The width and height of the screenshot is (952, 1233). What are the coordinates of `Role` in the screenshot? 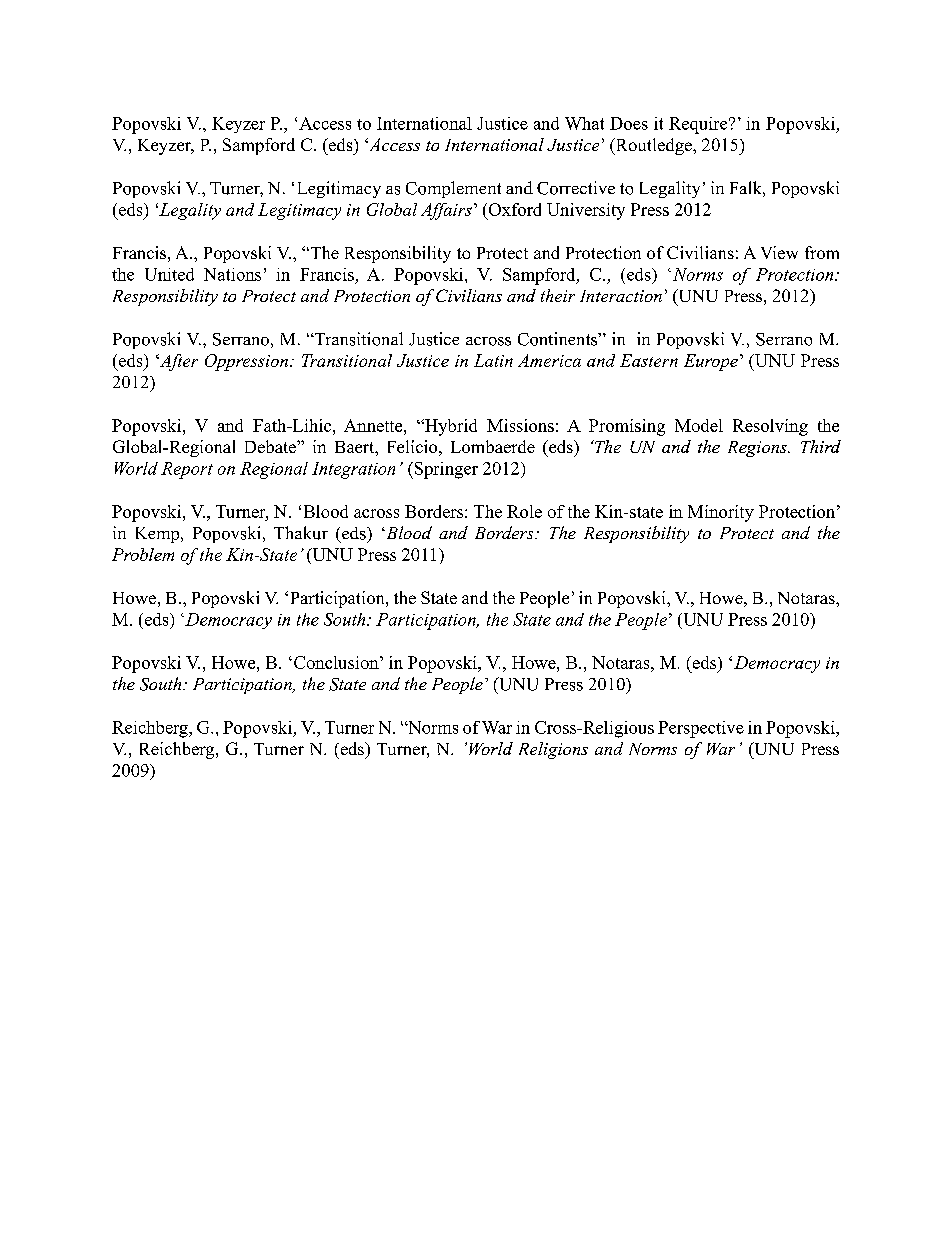 It's located at (524, 511).
